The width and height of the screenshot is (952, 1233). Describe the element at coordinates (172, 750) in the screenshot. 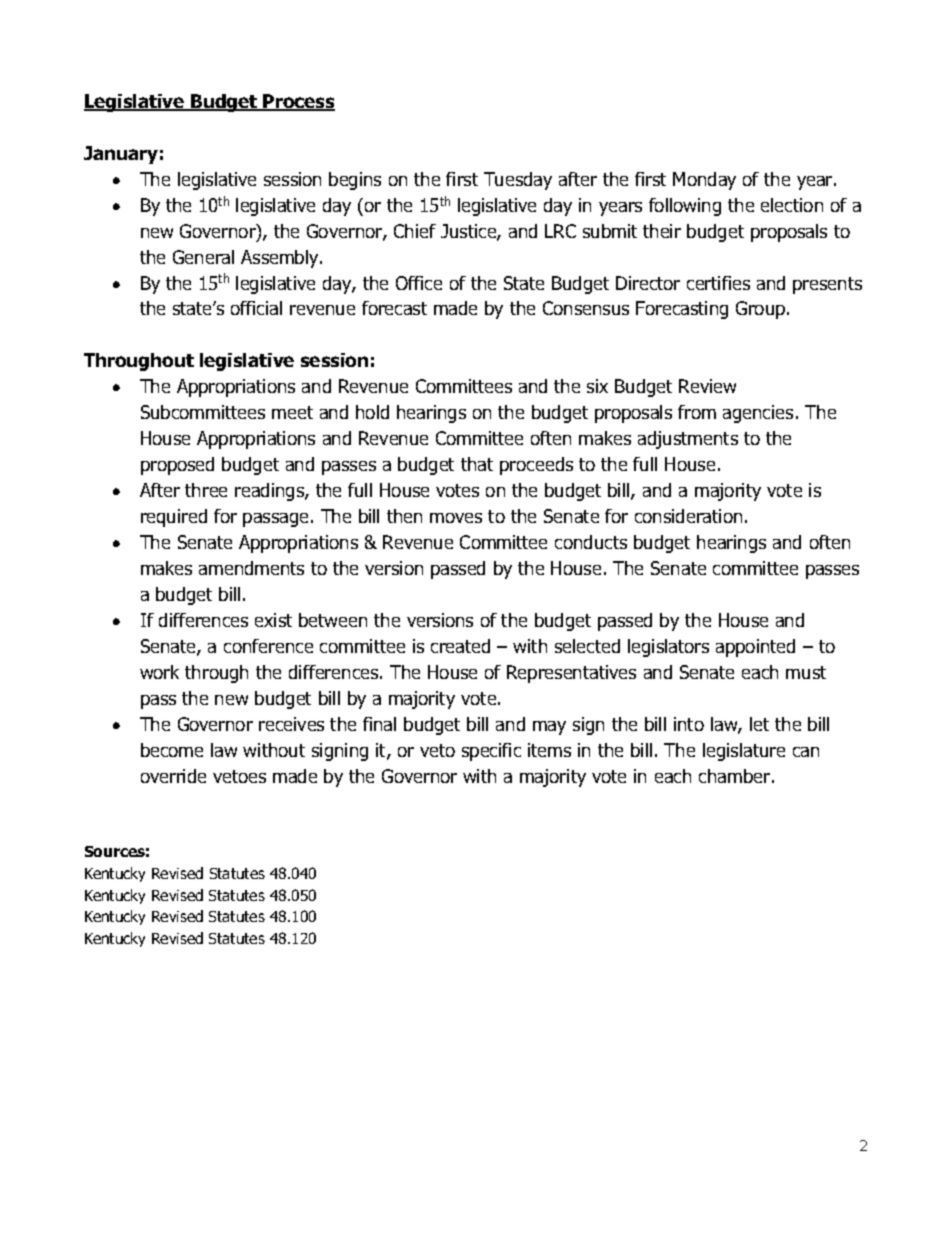

I see `become` at that location.
